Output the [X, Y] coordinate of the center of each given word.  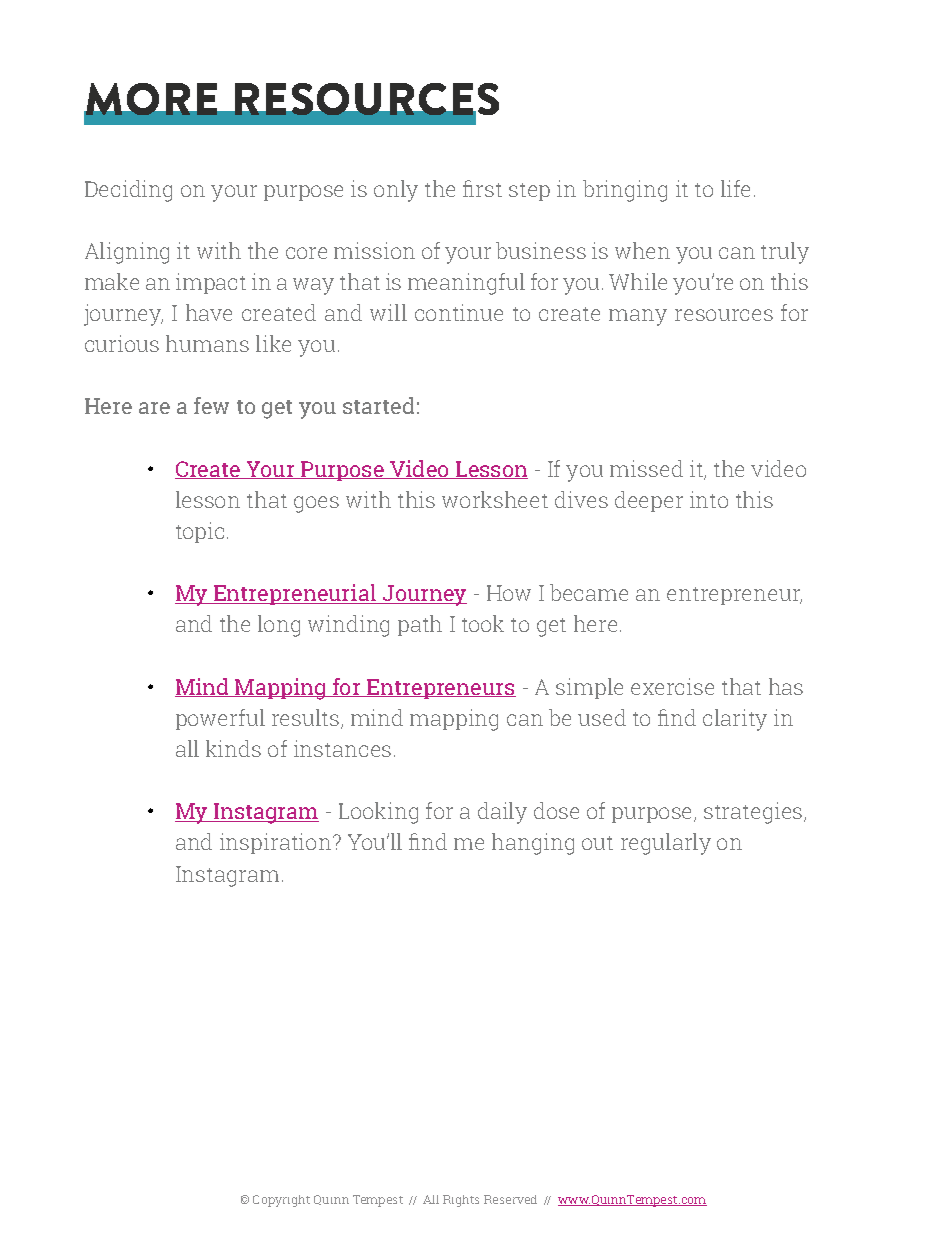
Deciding [128, 191]
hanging [533, 844]
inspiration [277, 843]
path [420, 625]
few [211, 405]
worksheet [495, 499]
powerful [220, 719]
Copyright [281, 1201]
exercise [672, 686]
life [735, 188]
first [482, 188]
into [709, 499]
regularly [666, 844]
